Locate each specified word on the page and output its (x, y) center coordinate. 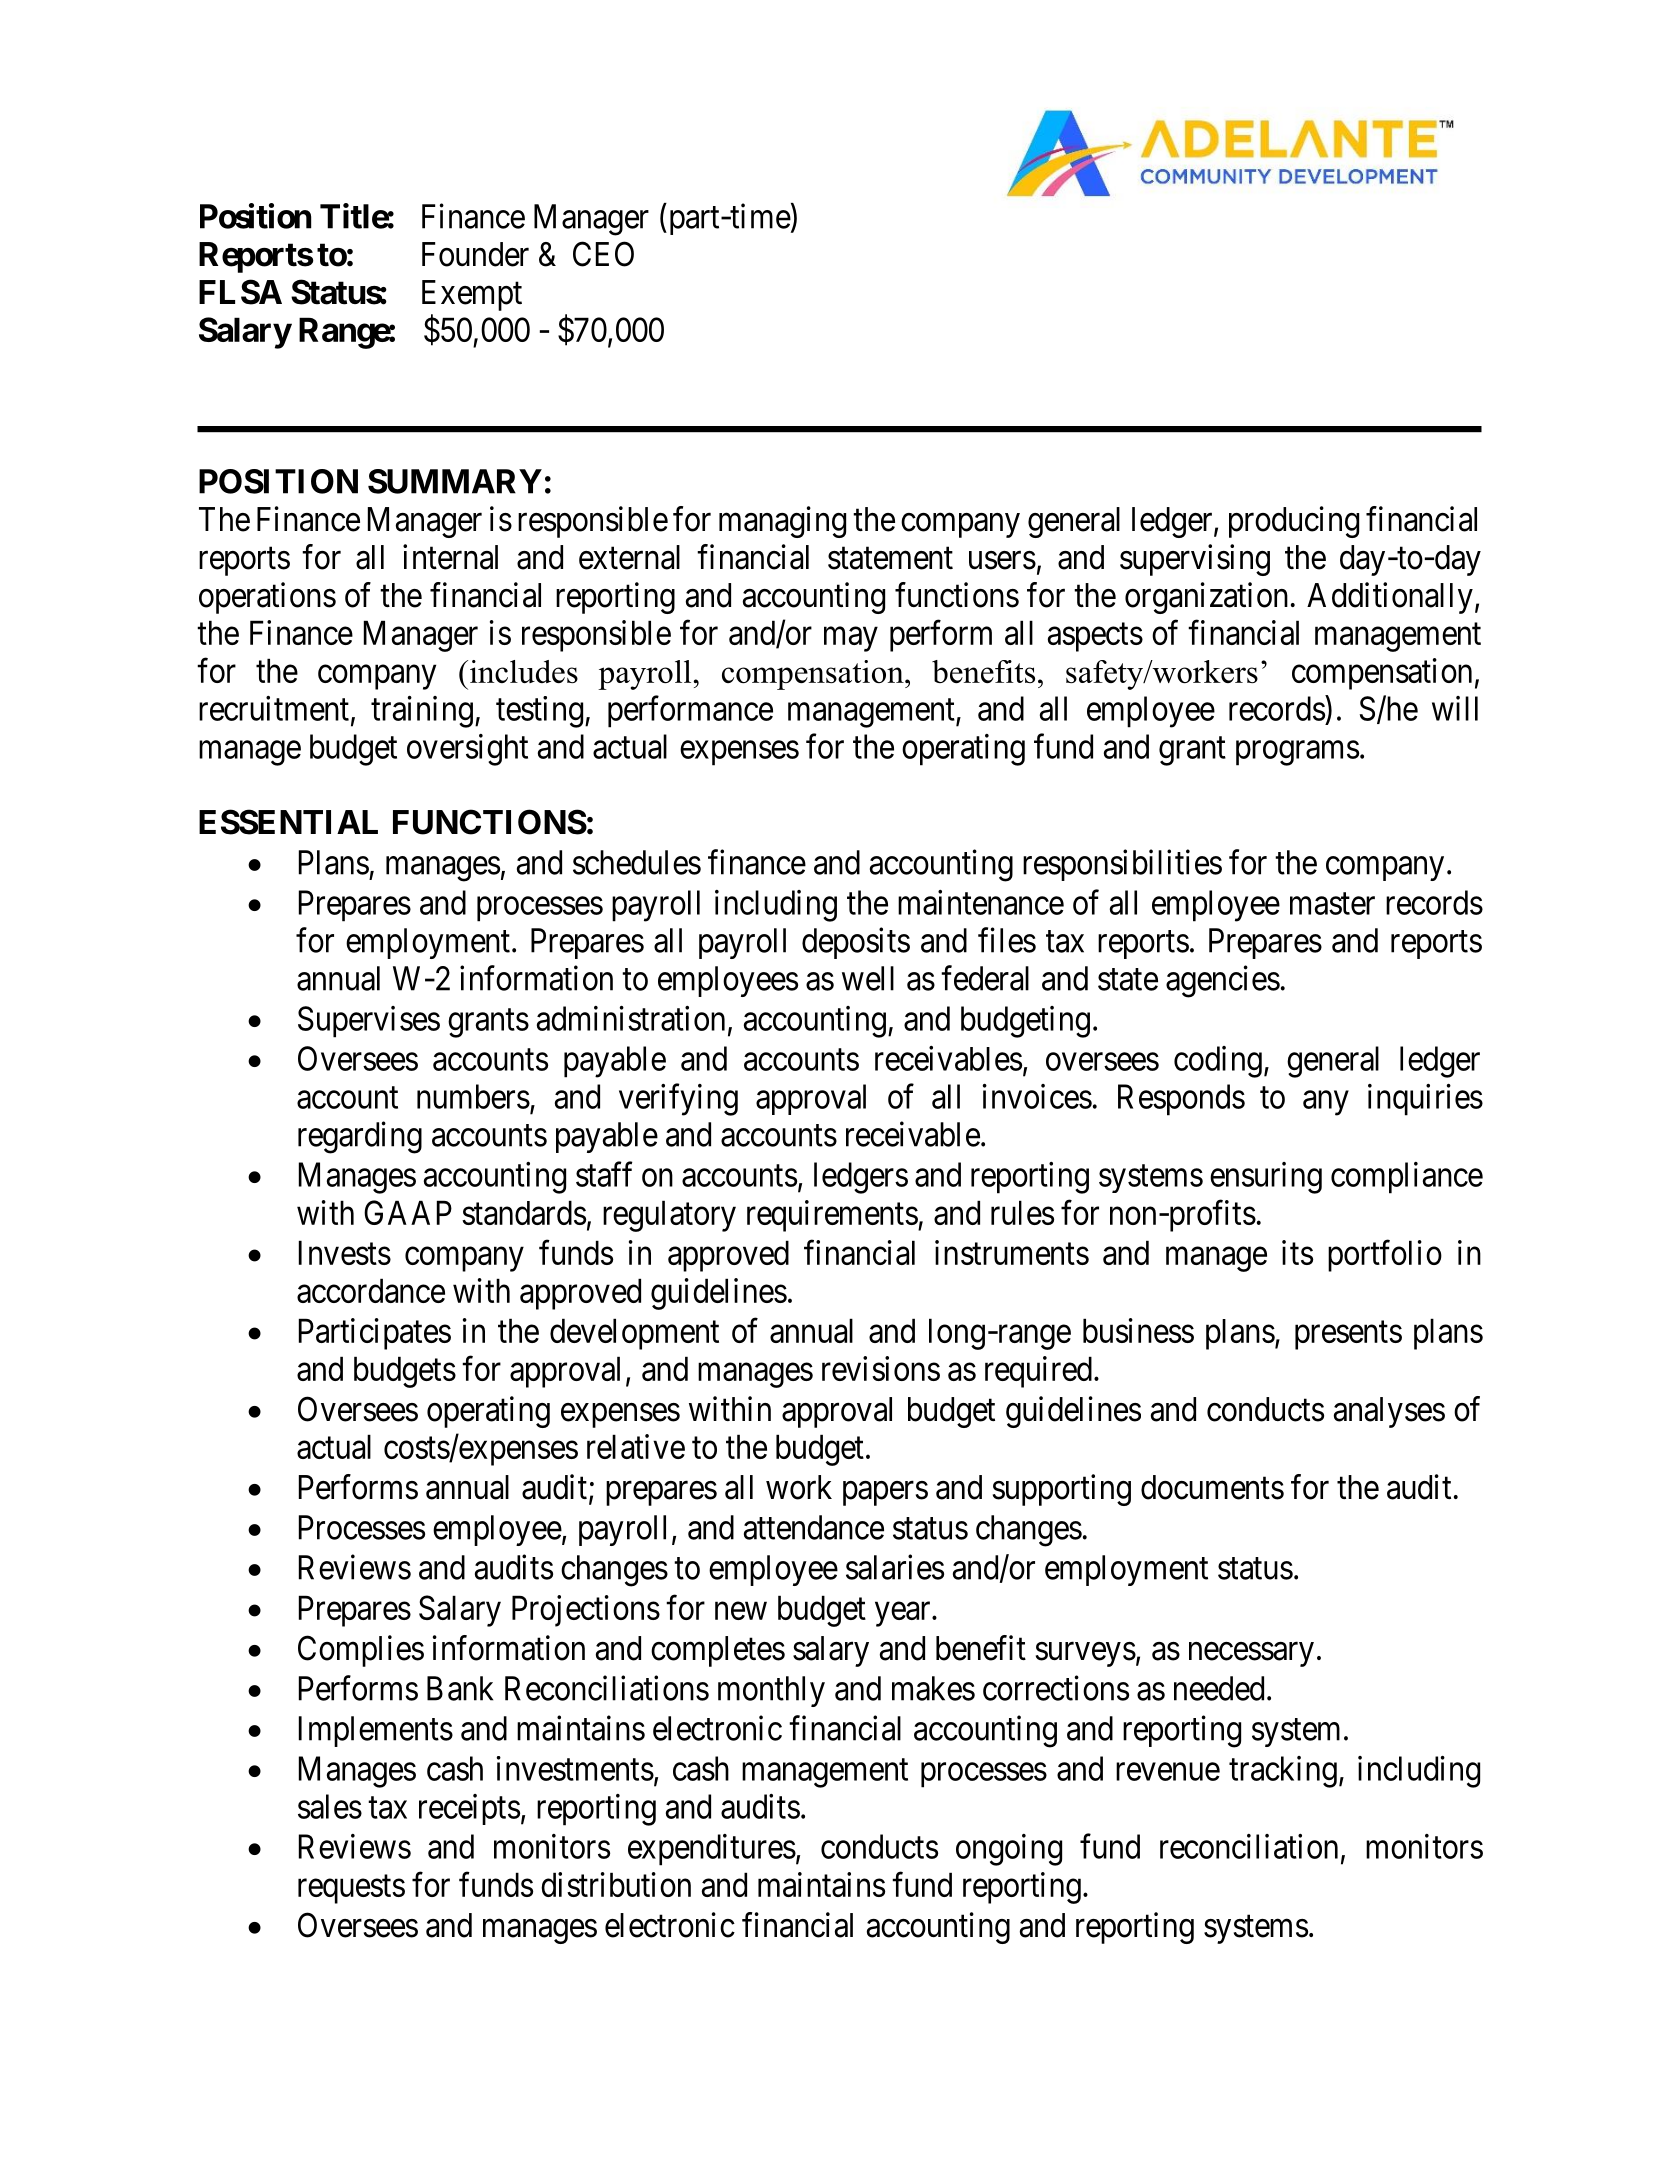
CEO (603, 254)
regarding (360, 1137)
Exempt (472, 295)
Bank (460, 1688)
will (1455, 708)
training (422, 712)
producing (1294, 522)
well (868, 978)
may (851, 639)
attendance (814, 1527)
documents (1212, 1487)
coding (1218, 1062)
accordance (371, 1290)
